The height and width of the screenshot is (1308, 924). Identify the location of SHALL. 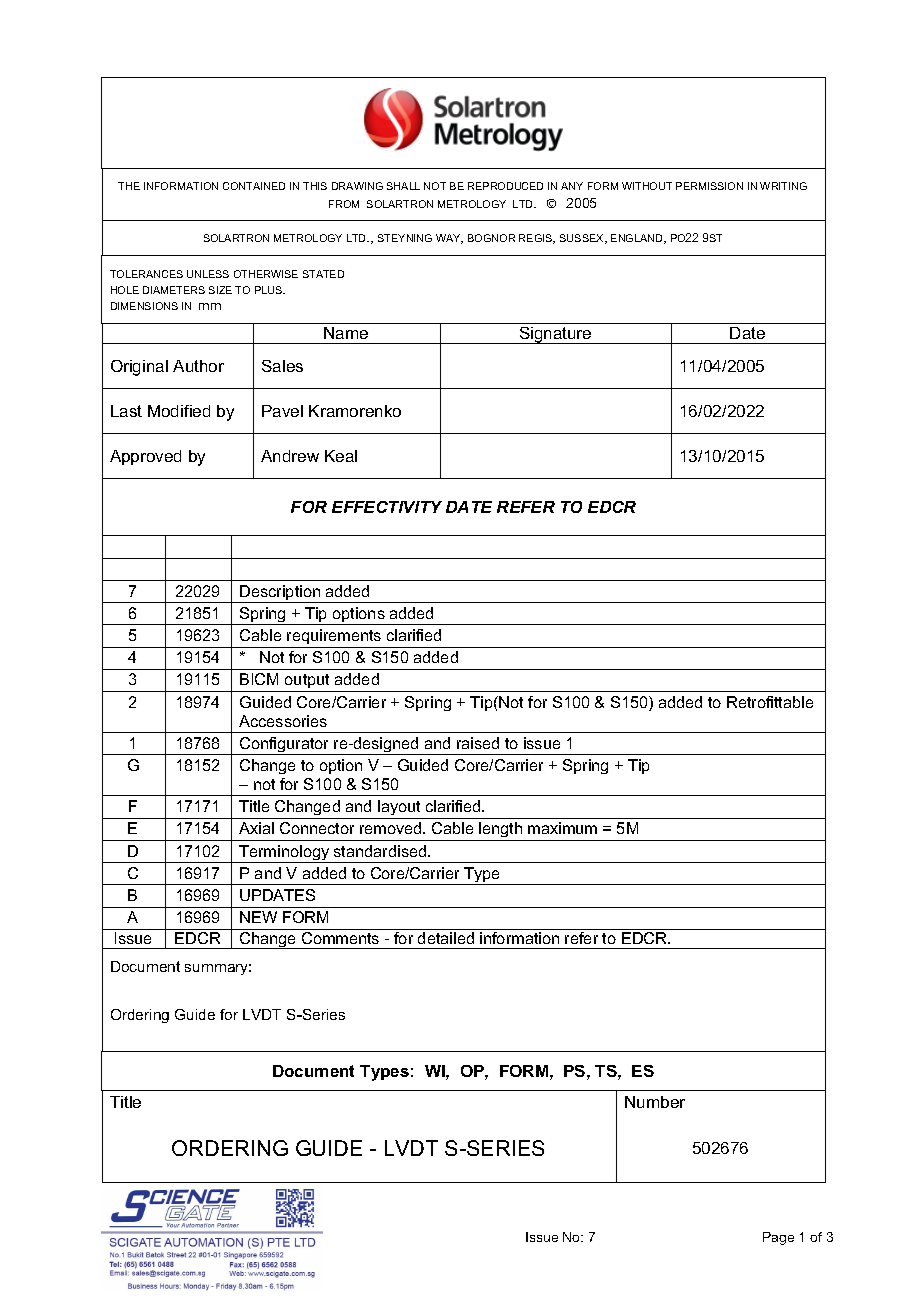
(403, 186).
